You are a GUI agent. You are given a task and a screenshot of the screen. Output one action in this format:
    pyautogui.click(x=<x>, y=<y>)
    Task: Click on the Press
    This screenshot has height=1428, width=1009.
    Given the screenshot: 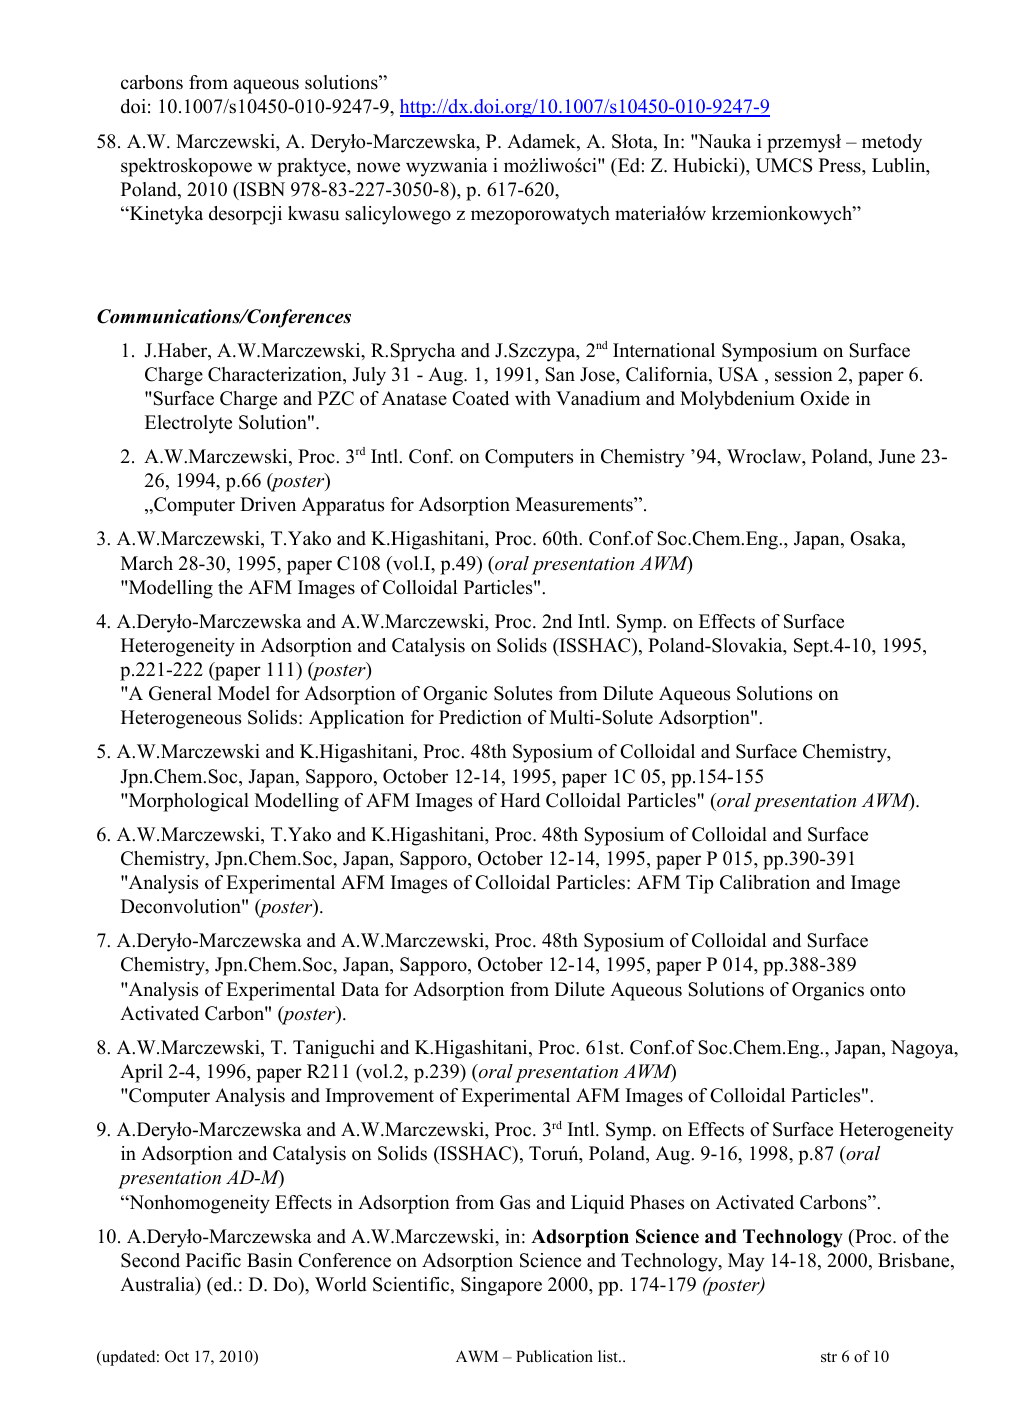 What is the action you would take?
    pyautogui.click(x=841, y=165)
